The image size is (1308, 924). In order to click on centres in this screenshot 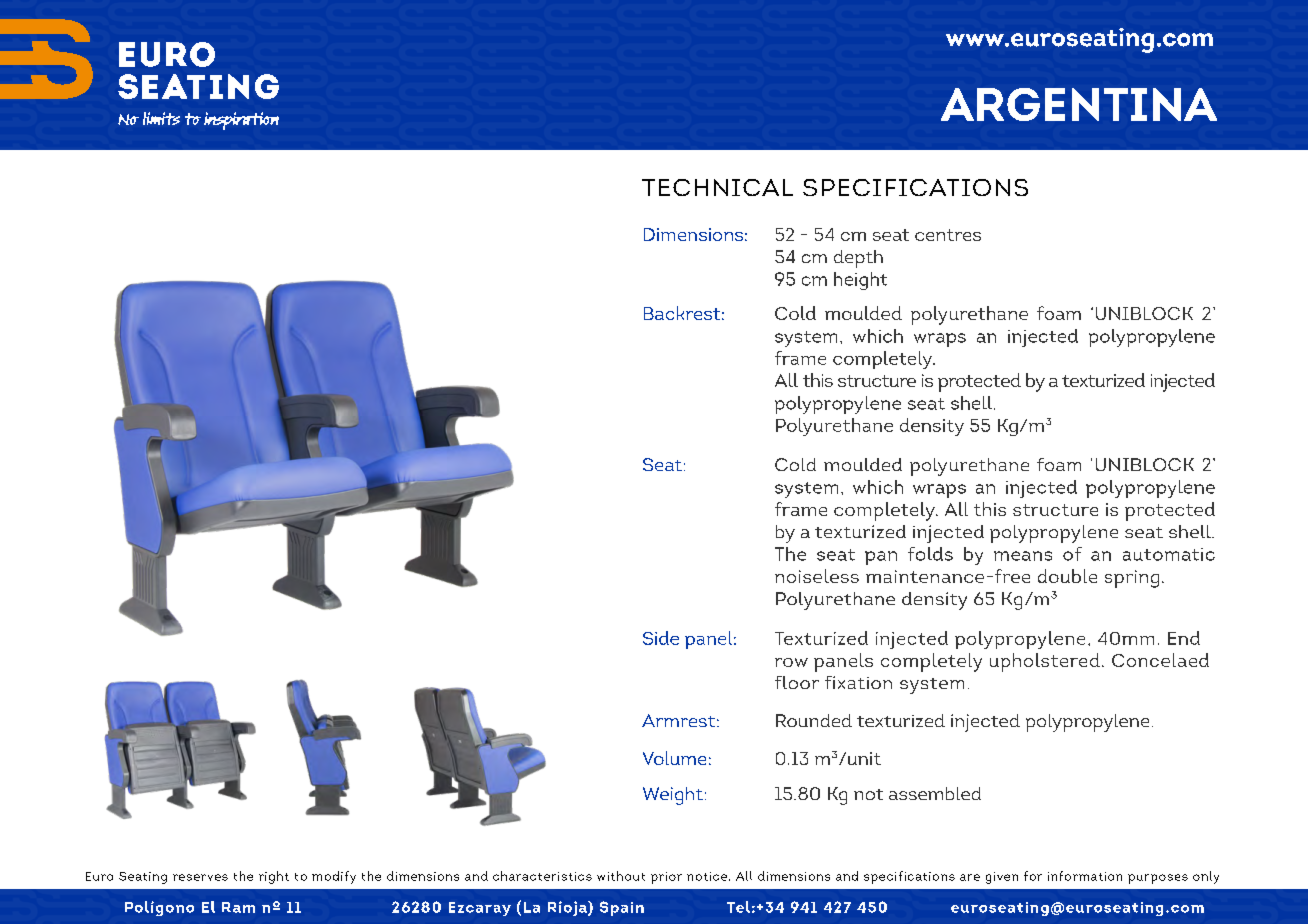, I will do `click(948, 235)`.
